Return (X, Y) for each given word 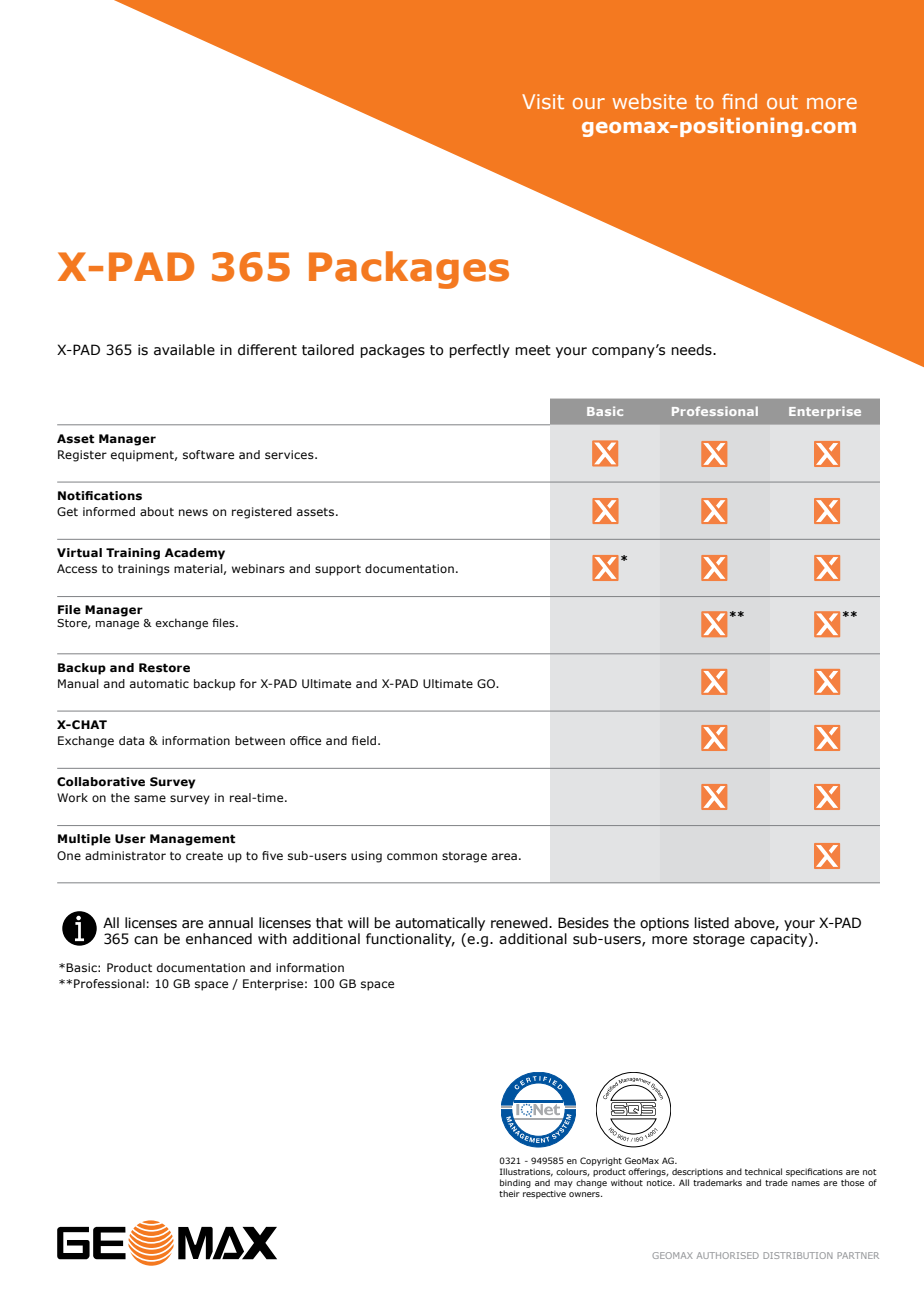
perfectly (479, 351)
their (509, 1193)
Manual (78, 683)
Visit (543, 101)
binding (515, 1183)
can (146, 940)
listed (712, 923)
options (664, 924)
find (739, 101)
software (208, 454)
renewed (520, 923)
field (365, 740)
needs (692, 350)
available (184, 350)
